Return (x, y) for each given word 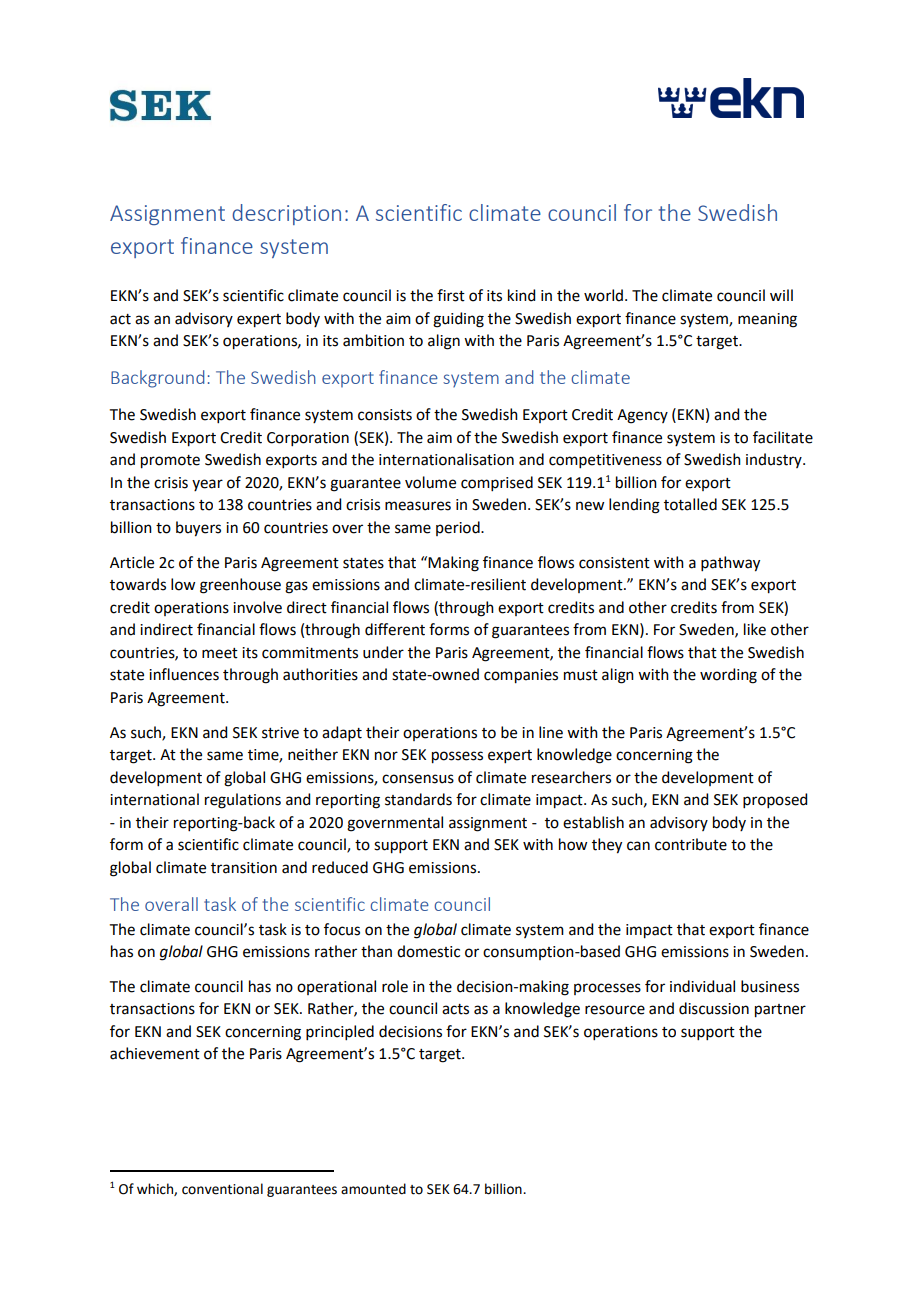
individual (702, 986)
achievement (155, 1053)
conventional (222, 1189)
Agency (642, 416)
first (451, 295)
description (286, 214)
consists (385, 415)
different (395, 629)
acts (455, 1009)
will (781, 295)
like (755, 629)
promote (170, 462)
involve (257, 607)
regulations (243, 801)
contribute (691, 844)
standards (418, 799)
